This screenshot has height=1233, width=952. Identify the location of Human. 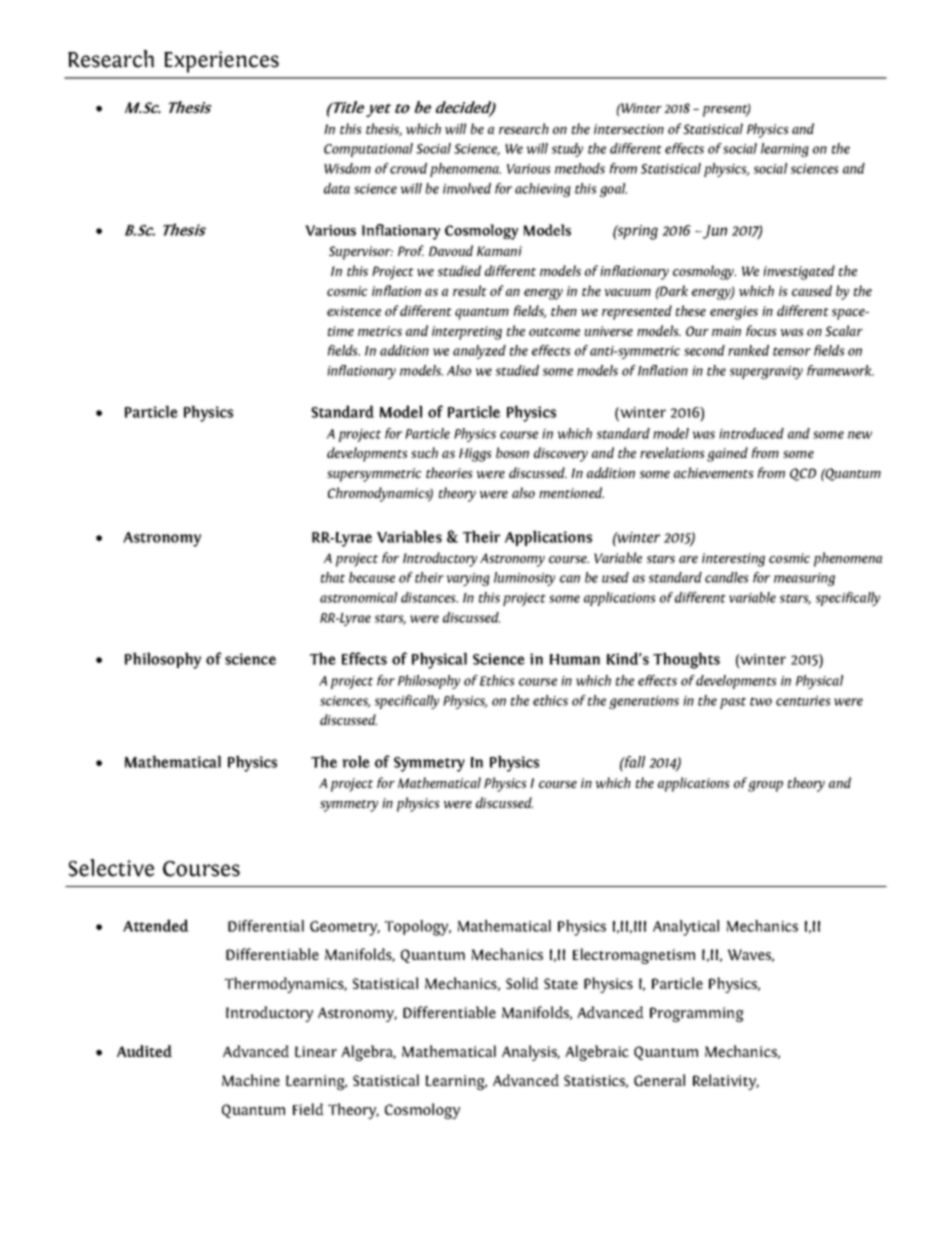
(575, 659).
